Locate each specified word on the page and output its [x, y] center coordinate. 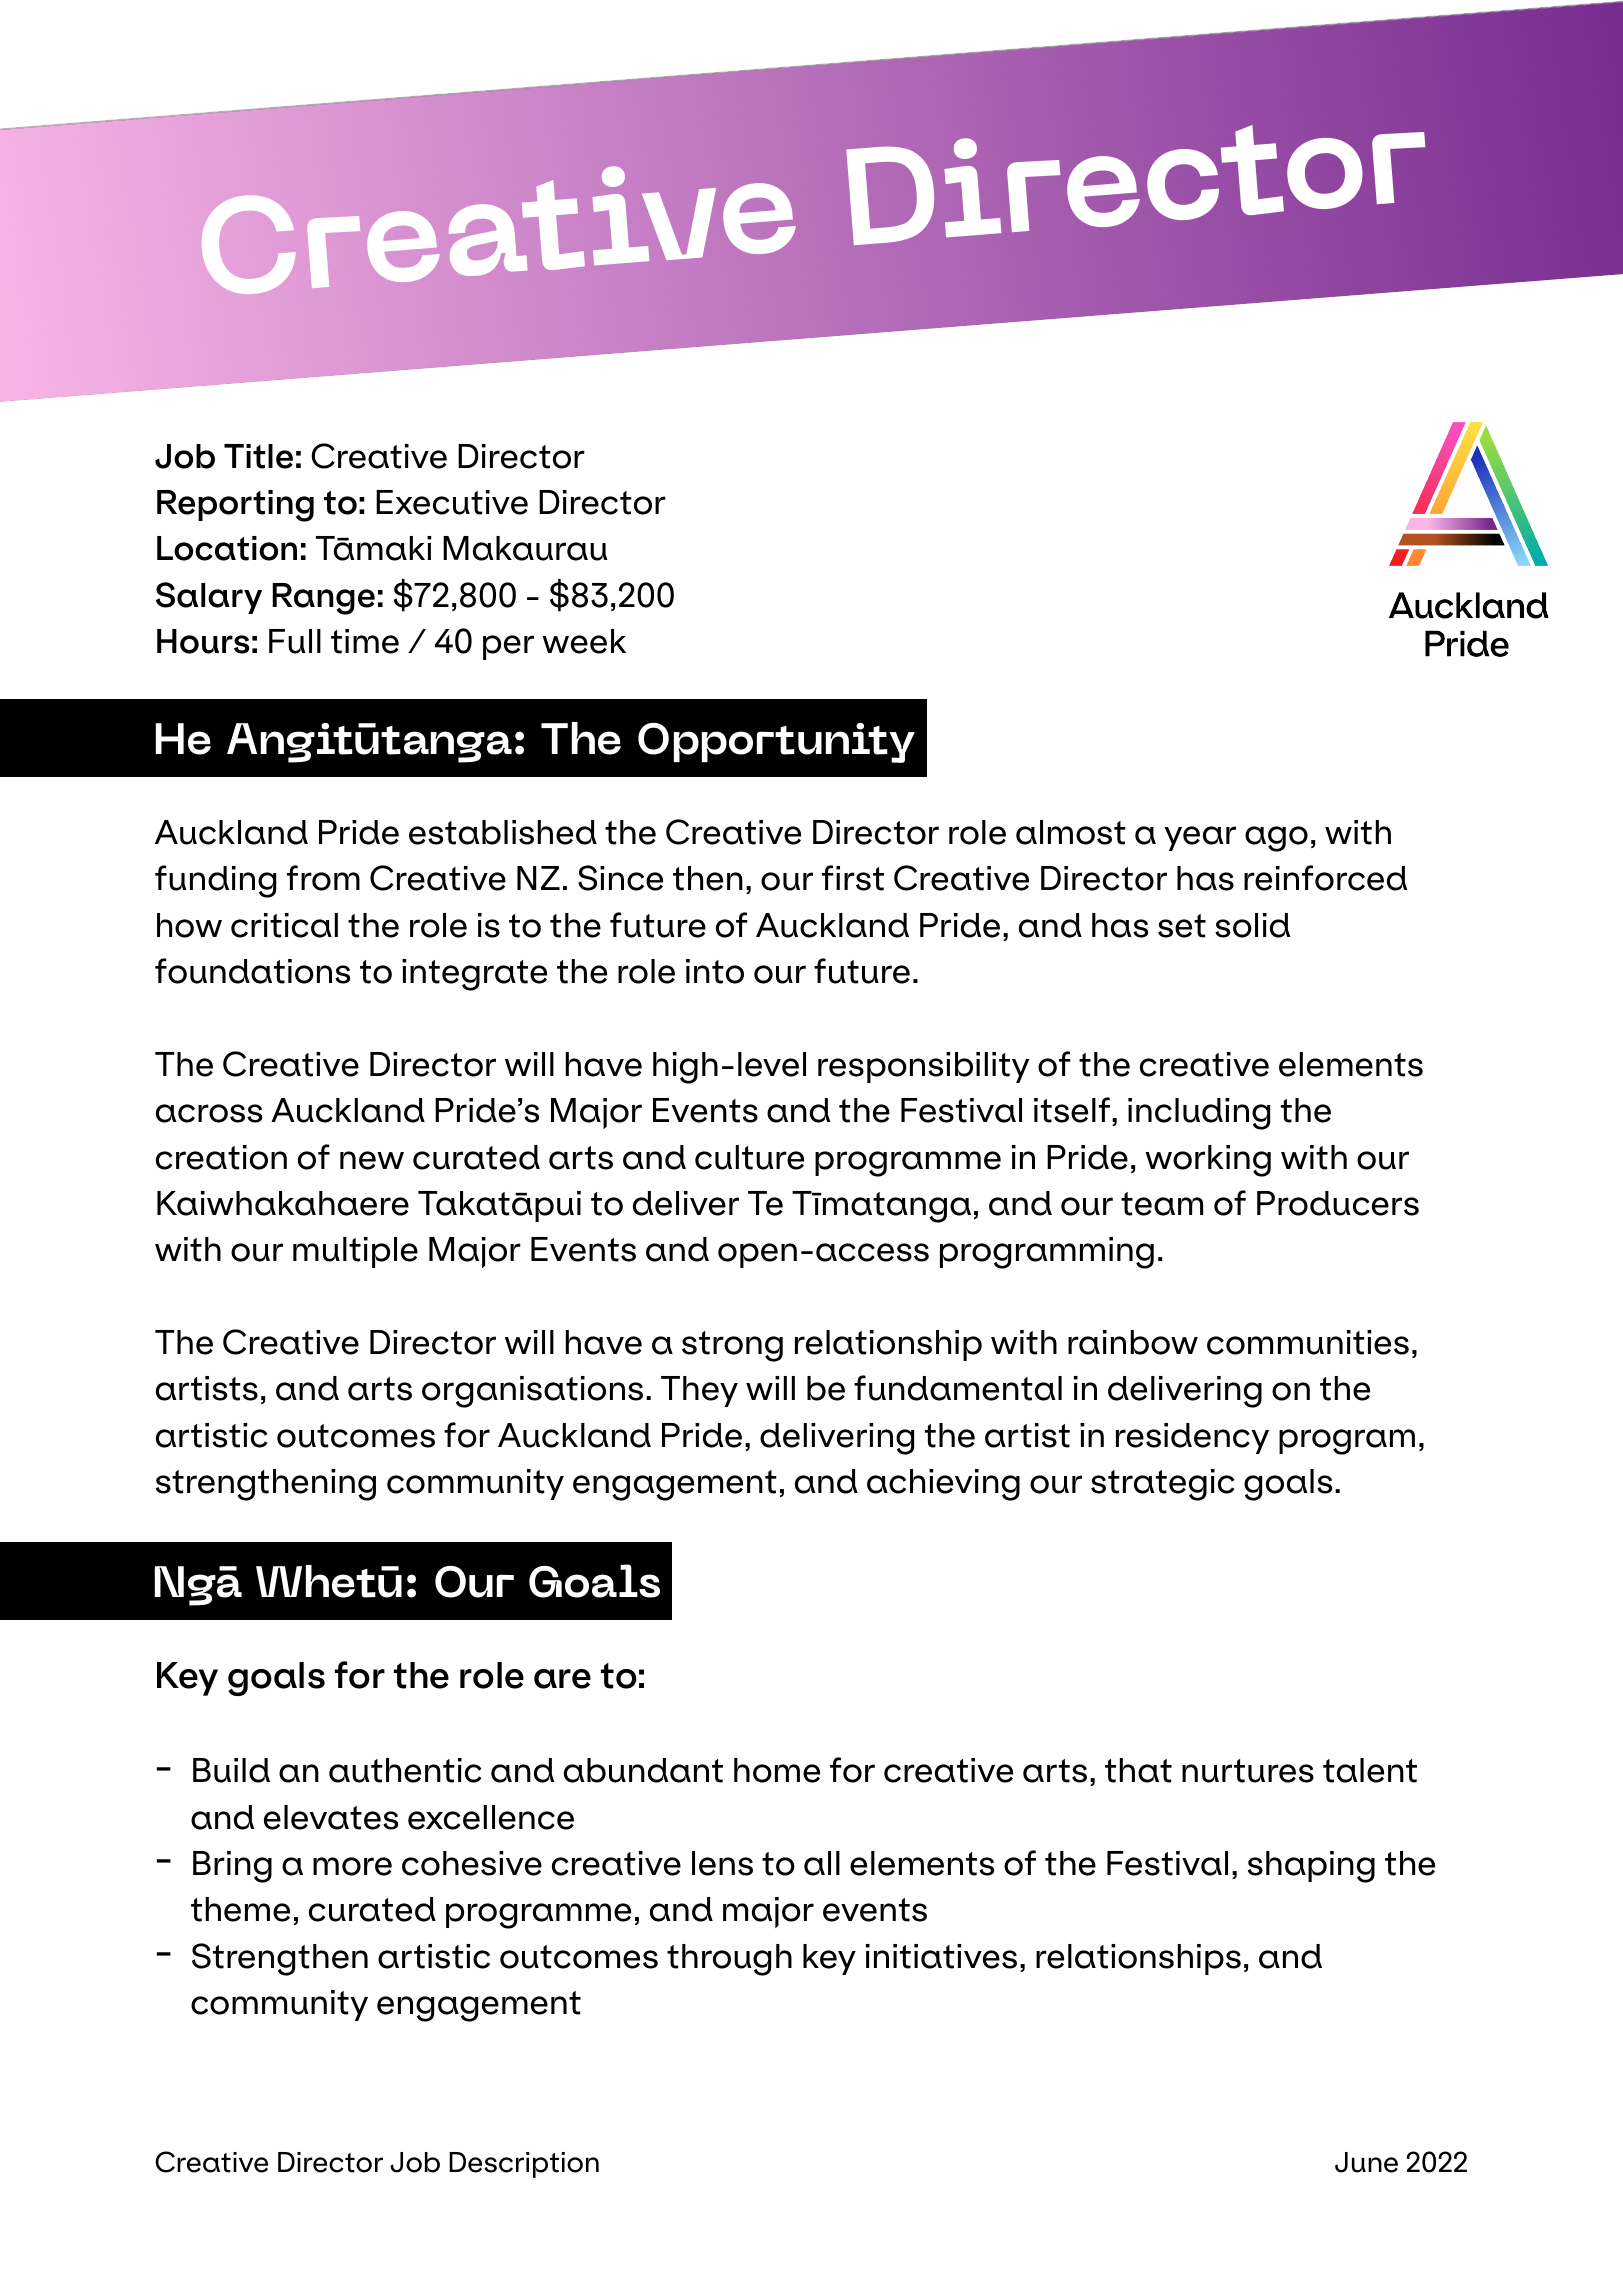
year [1200, 838]
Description [524, 2165]
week [584, 641]
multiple [355, 1252]
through [729, 1960]
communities [1308, 1342]
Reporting [235, 506]
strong [732, 1346]
